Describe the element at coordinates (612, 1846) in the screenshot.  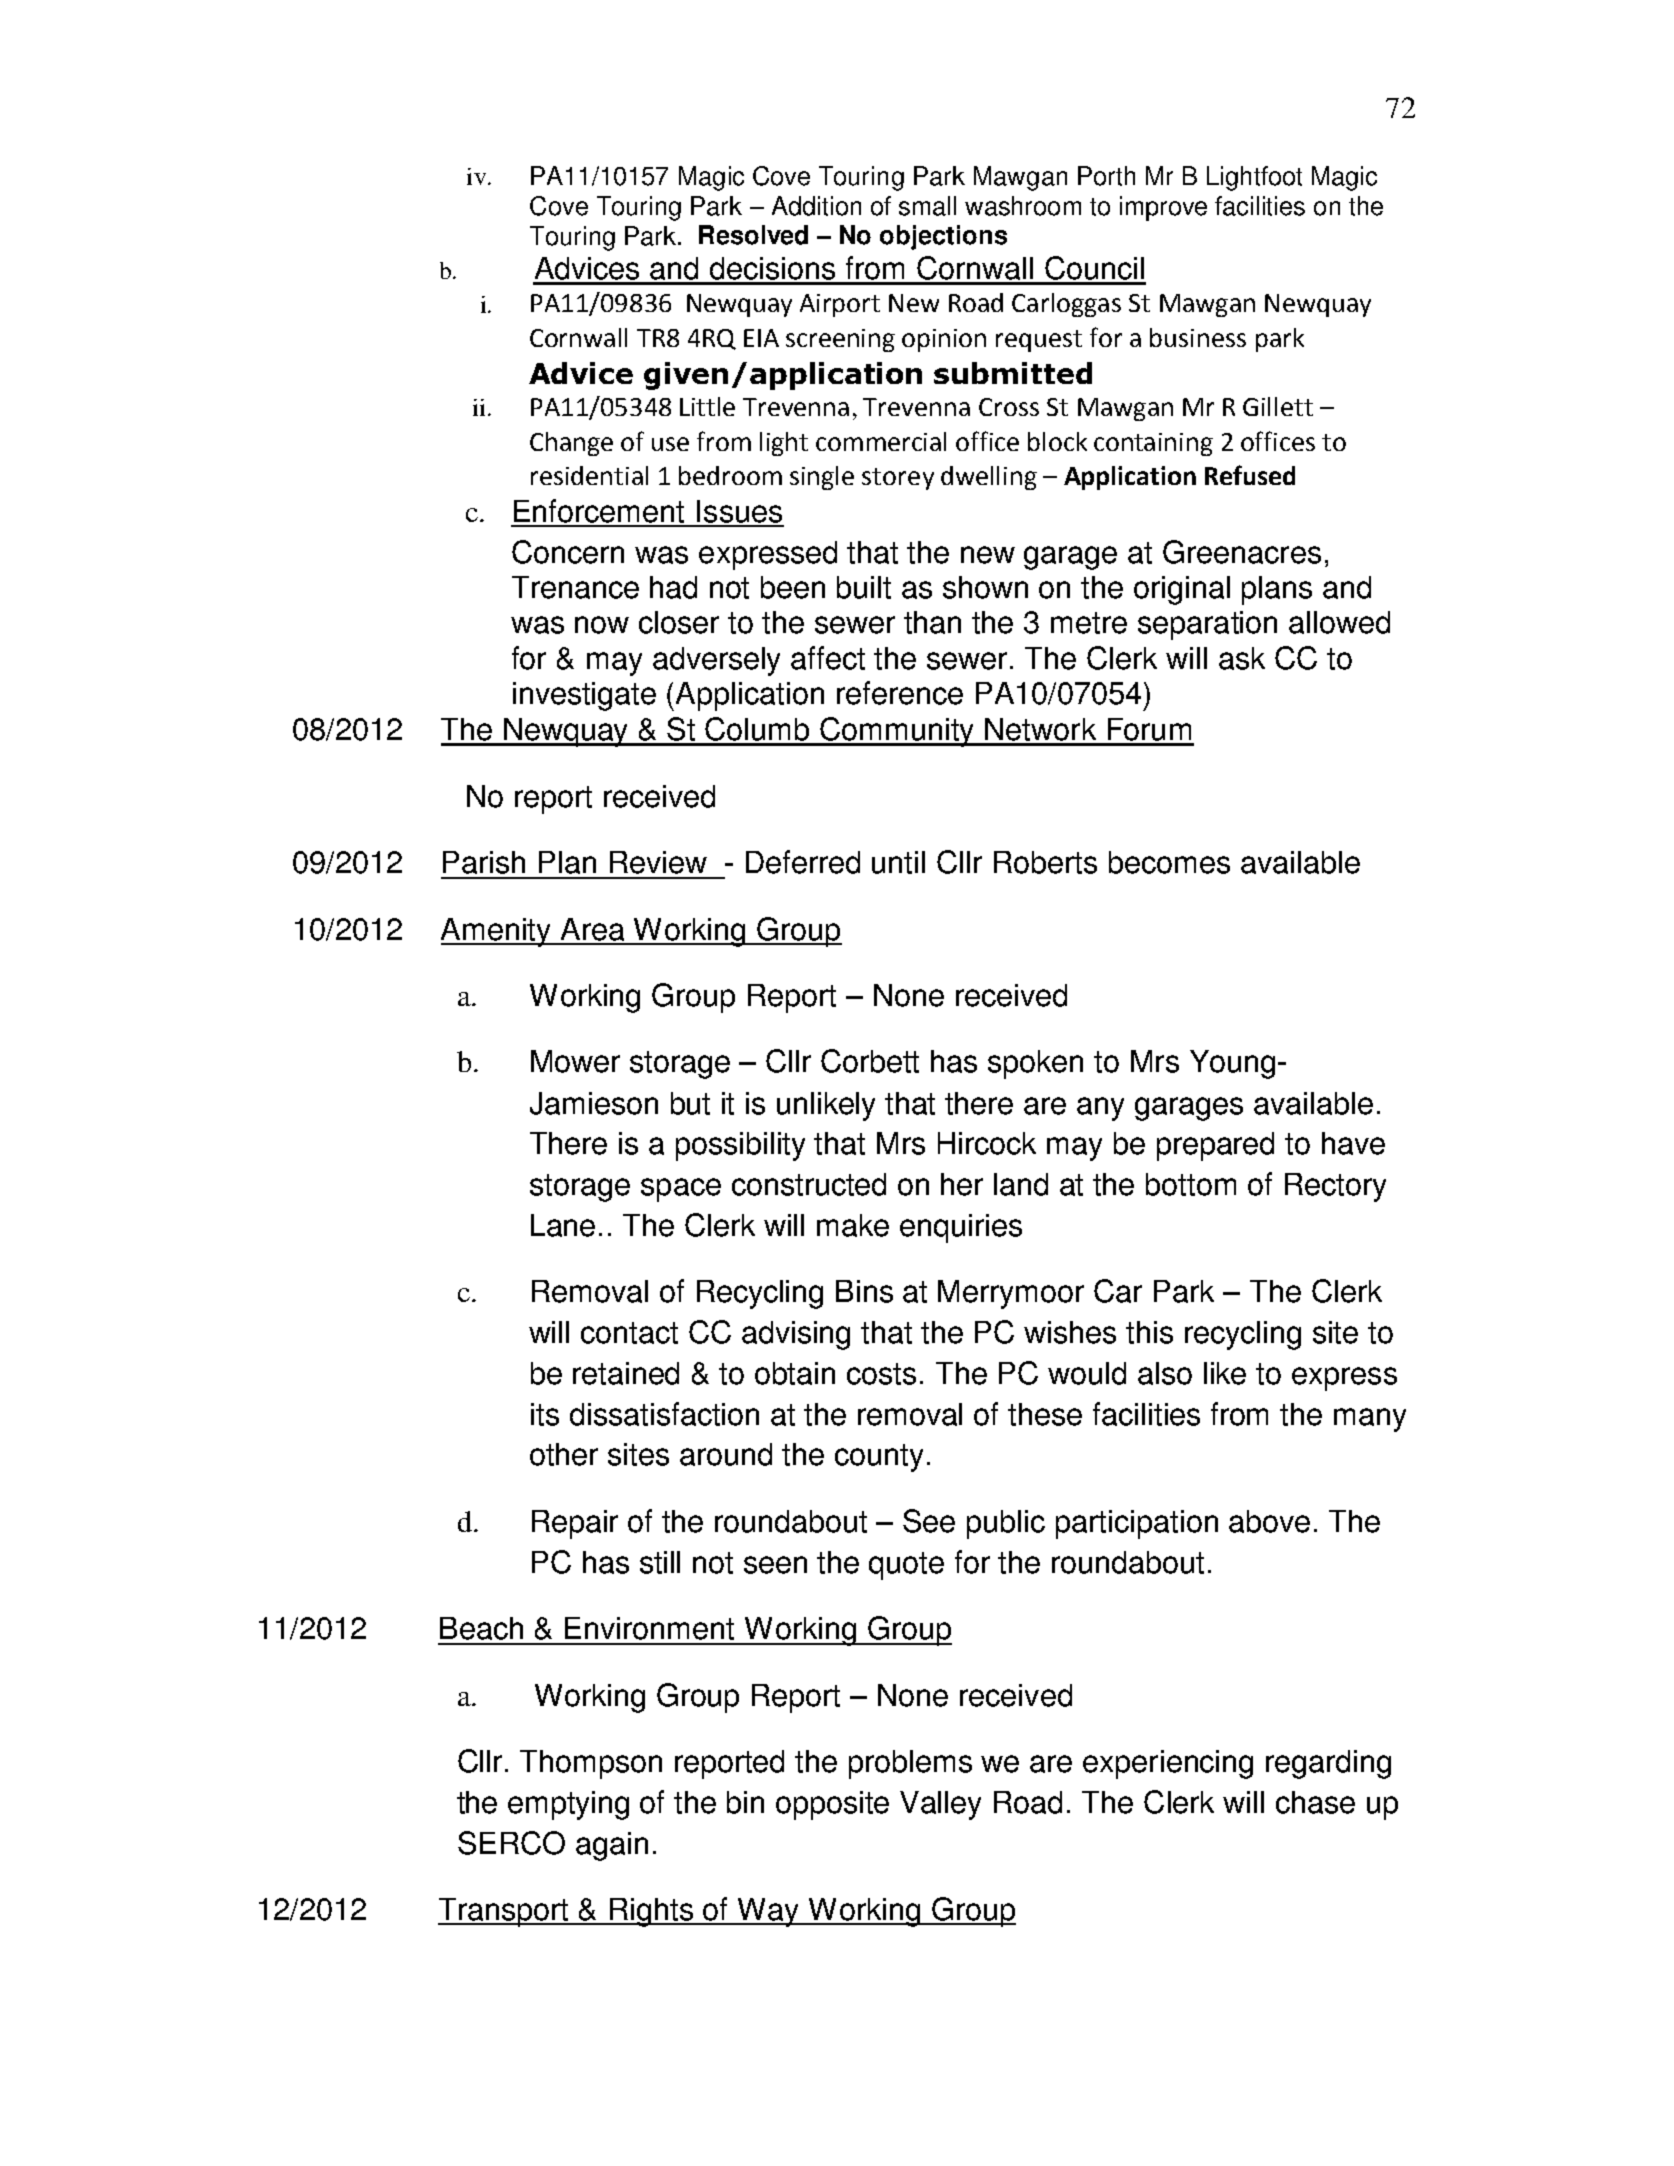
I see `again` at that location.
